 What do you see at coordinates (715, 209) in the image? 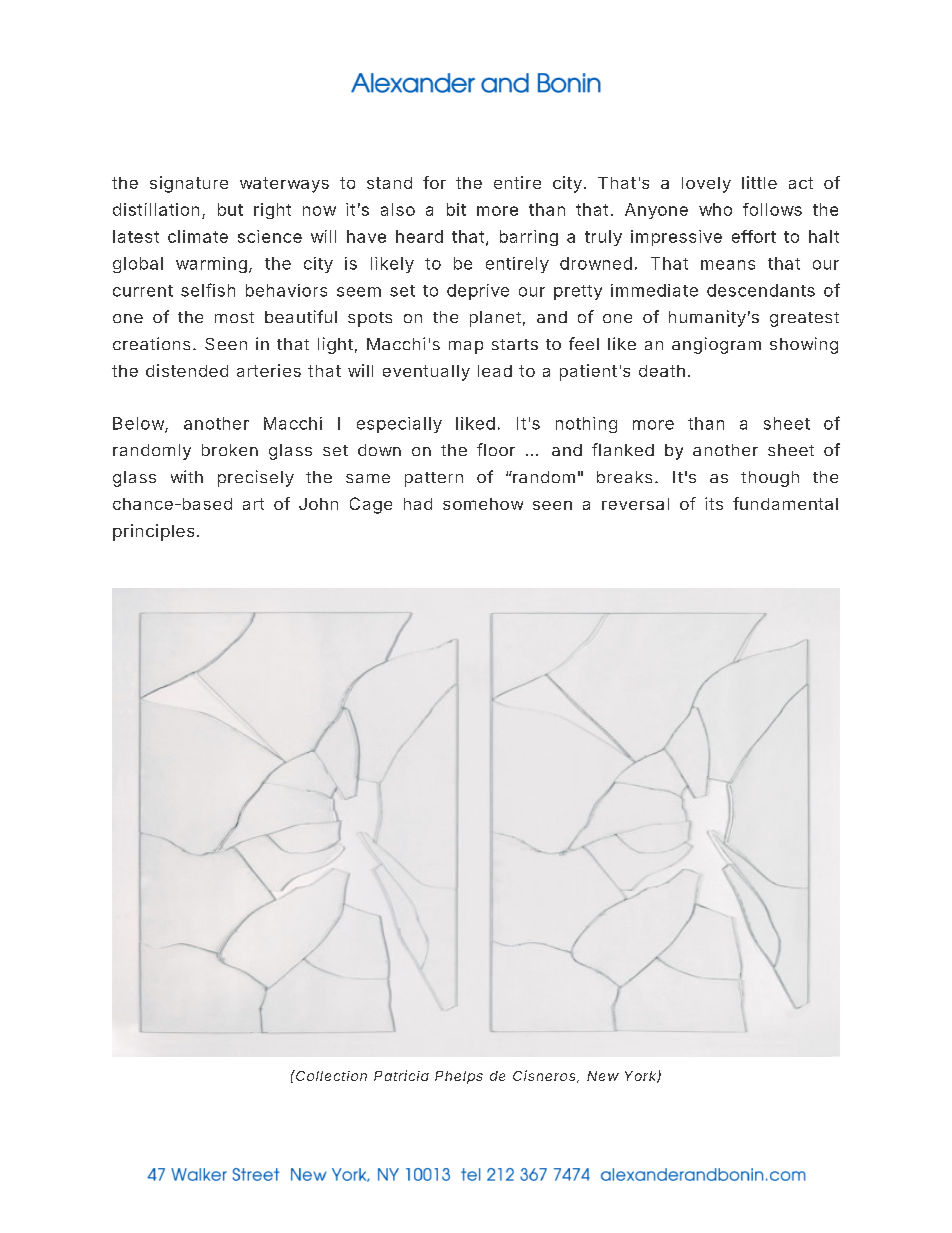
I see `who` at bounding box center [715, 209].
